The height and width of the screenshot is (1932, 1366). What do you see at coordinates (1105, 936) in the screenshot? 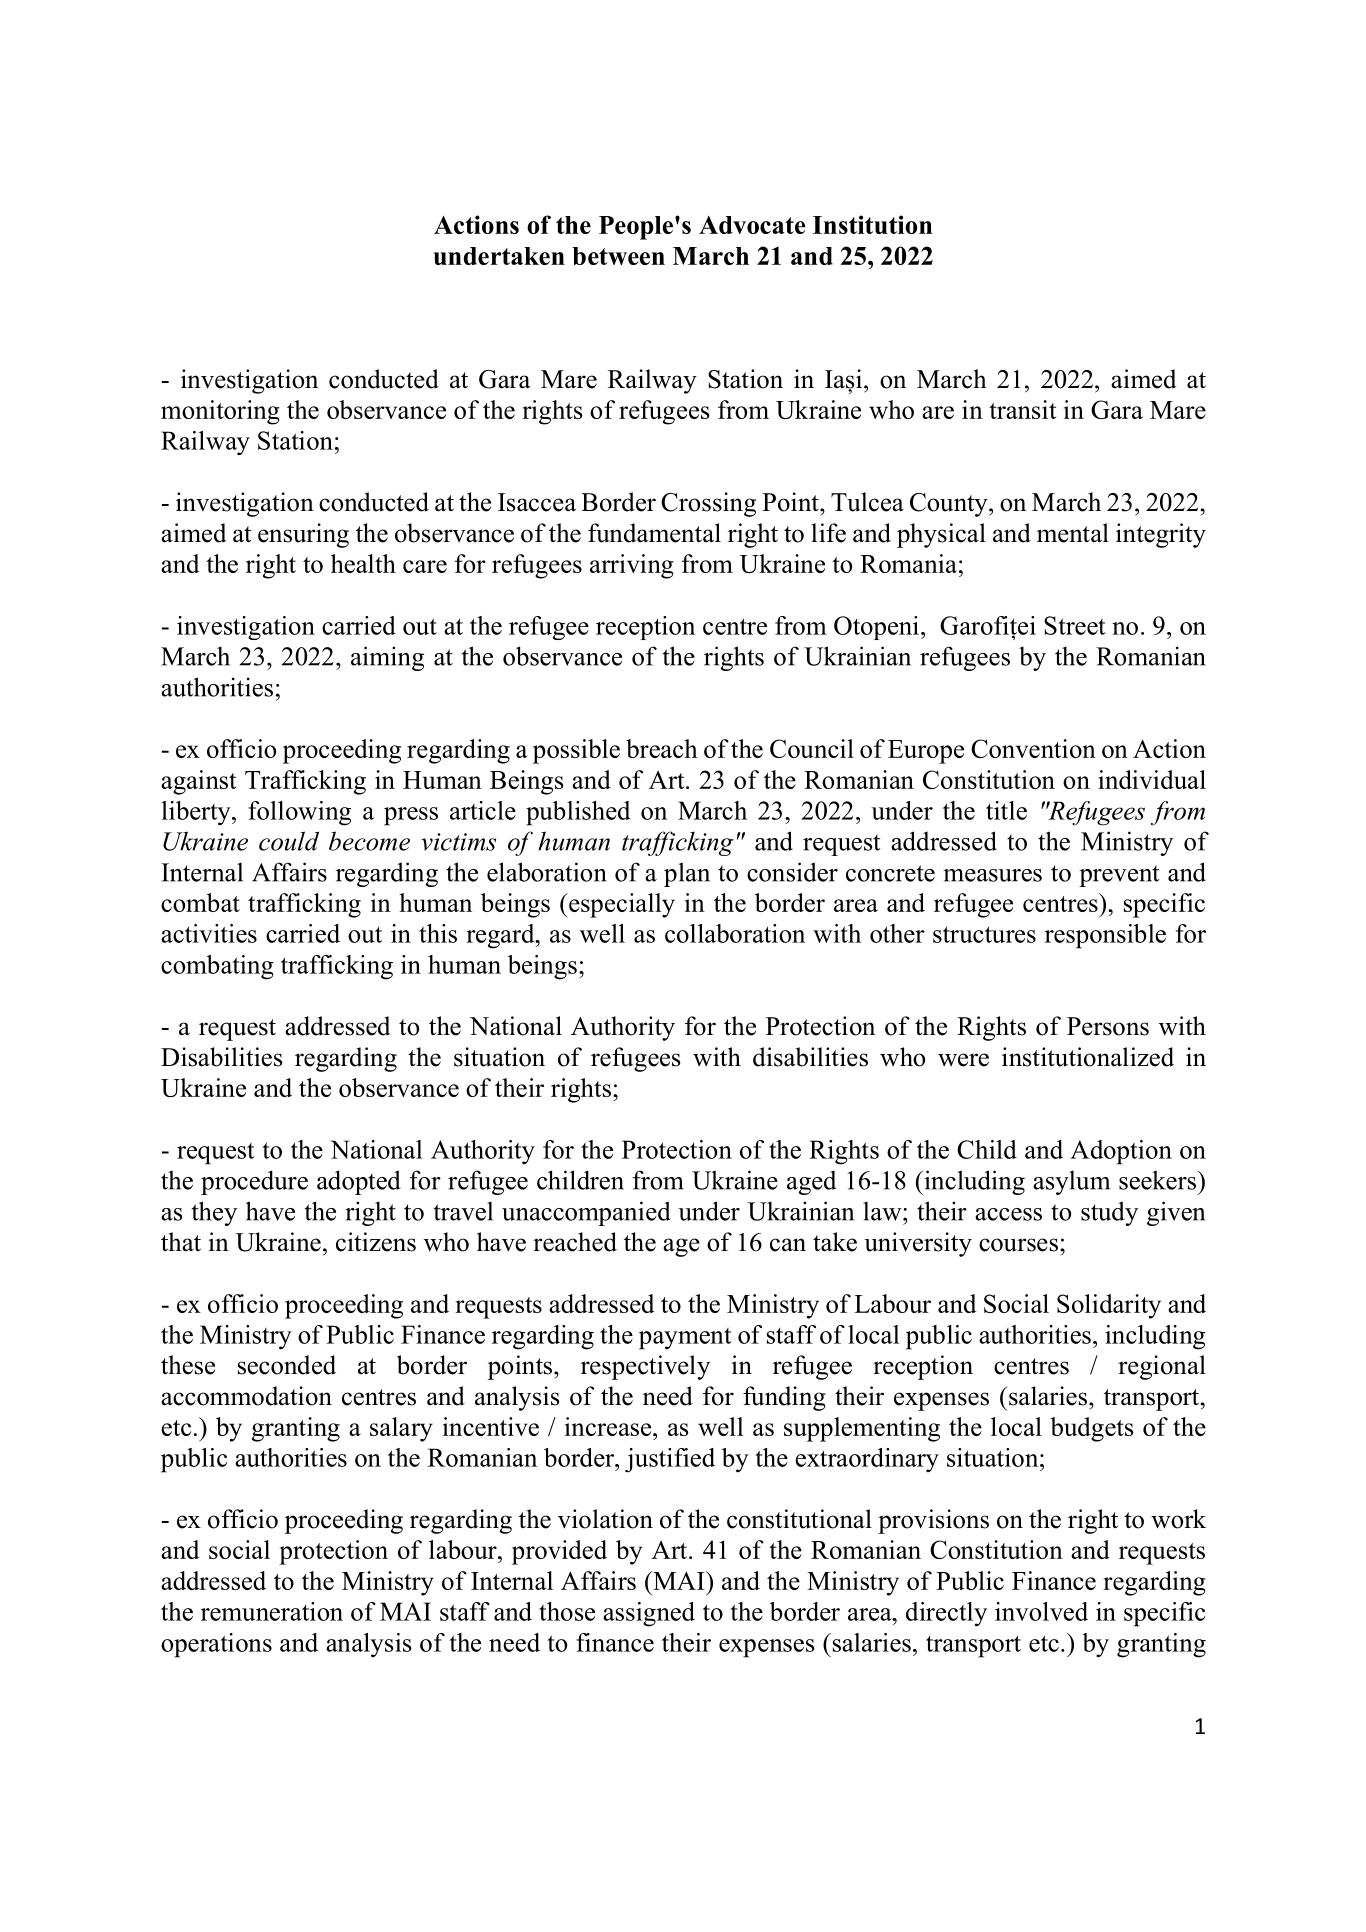
I see `responsible` at bounding box center [1105, 936].
